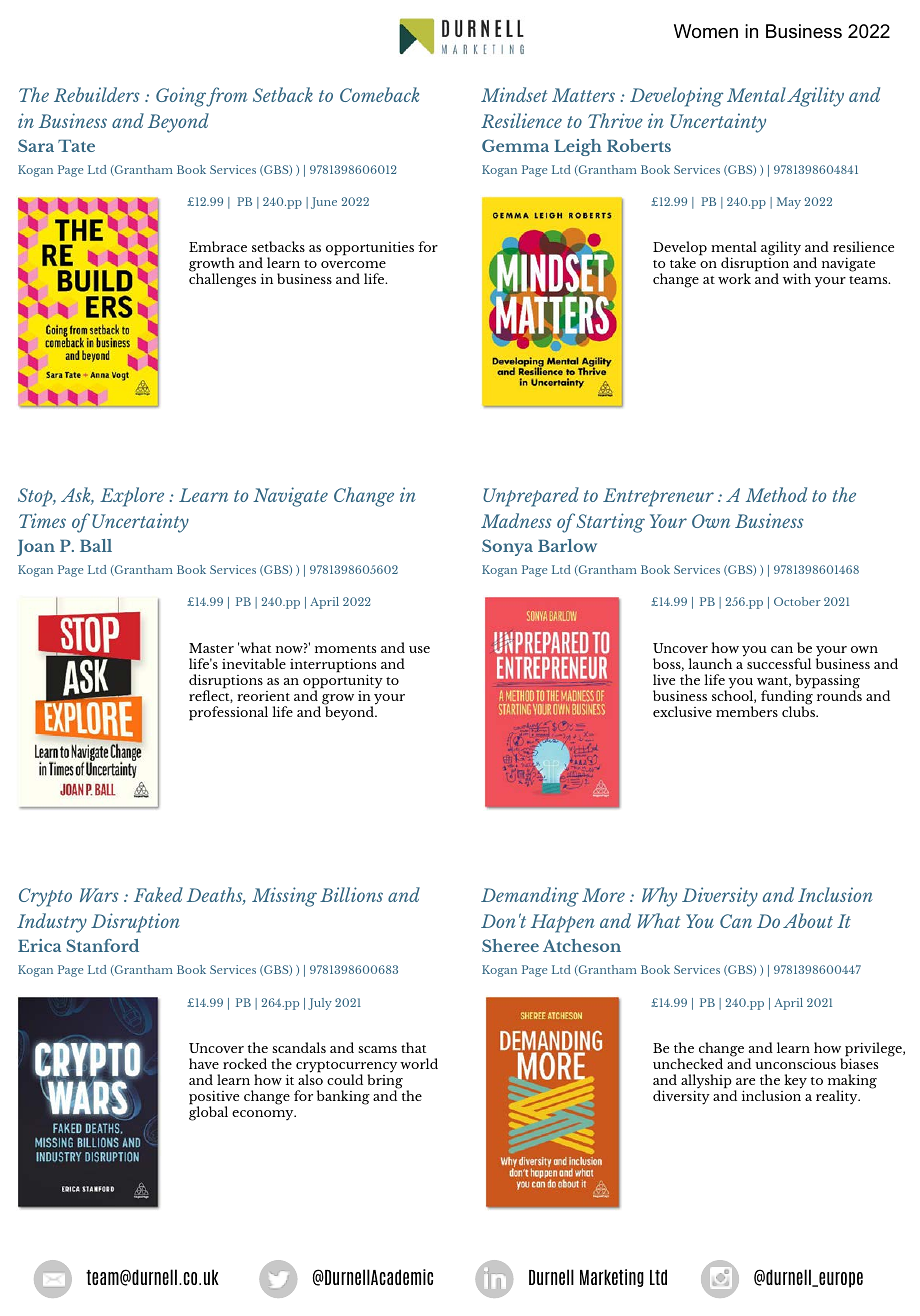 The height and width of the page is (1316, 920). What do you see at coordinates (530, 897) in the page?
I see `Demanding` at bounding box center [530, 897].
